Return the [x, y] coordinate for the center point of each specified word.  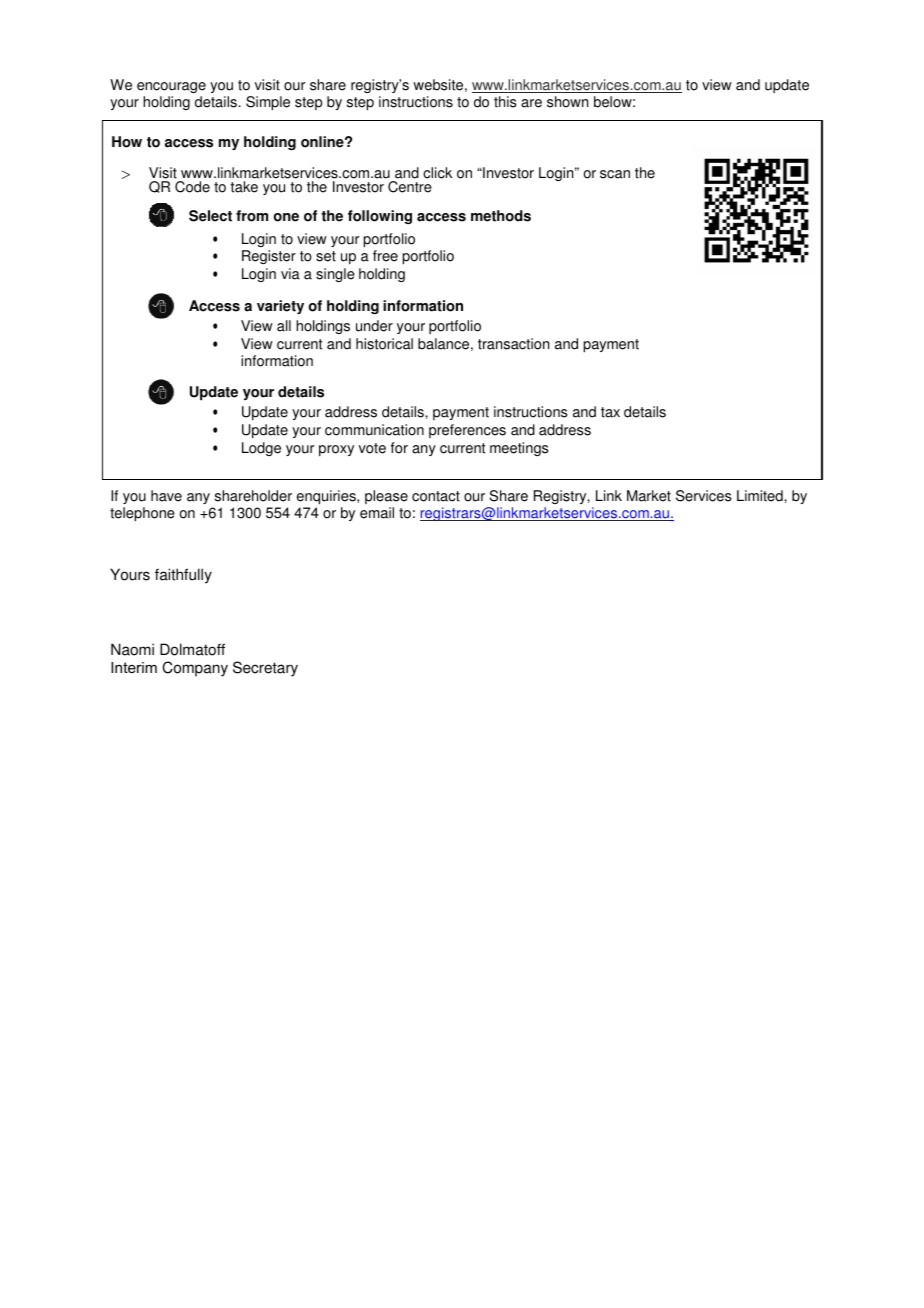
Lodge [261, 449]
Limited [761, 496]
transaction [513, 344]
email [377, 513]
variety [280, 307]
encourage [171, 87]
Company [195, 669]
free [385, 256]
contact [436, 496]
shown [567, 102]
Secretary [265, 669]
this [505, 102]
